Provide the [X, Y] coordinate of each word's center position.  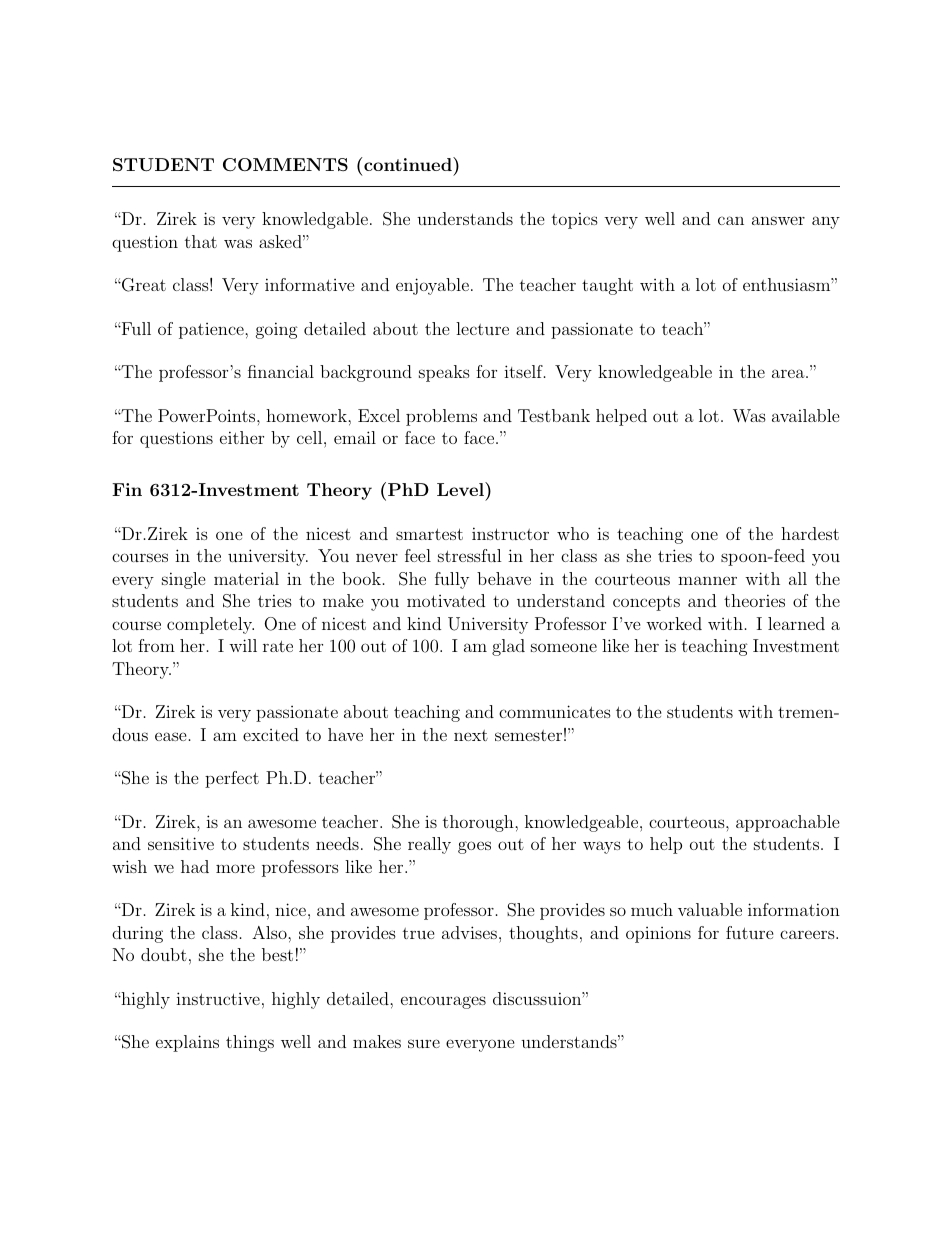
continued [408, 164]
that [201, 241]
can [731, 220]
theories [754, 600]
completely [210, 625]
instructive [218, 998]
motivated [446, 600]
